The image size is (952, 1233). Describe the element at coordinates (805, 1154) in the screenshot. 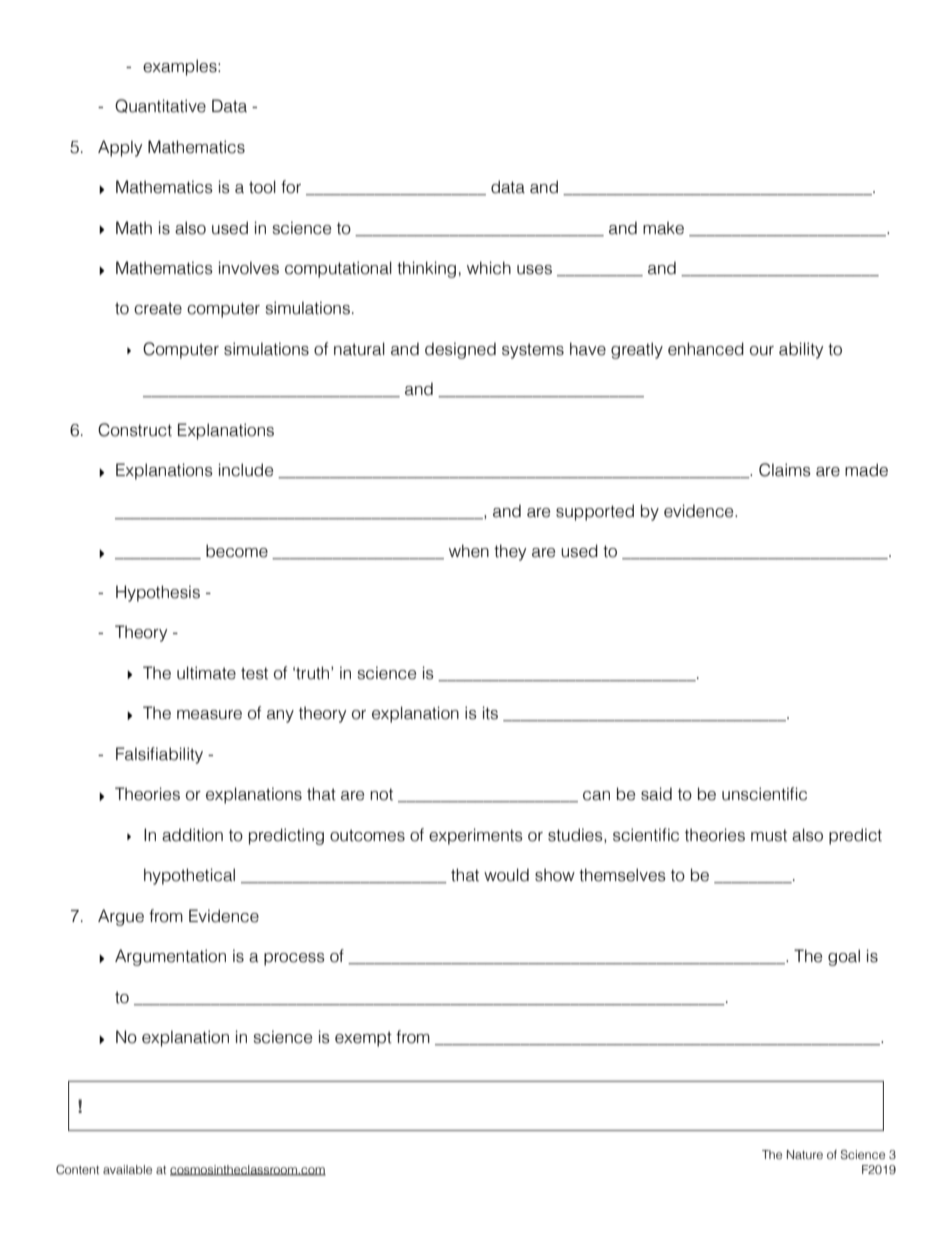

I see `Nature` at that location.
